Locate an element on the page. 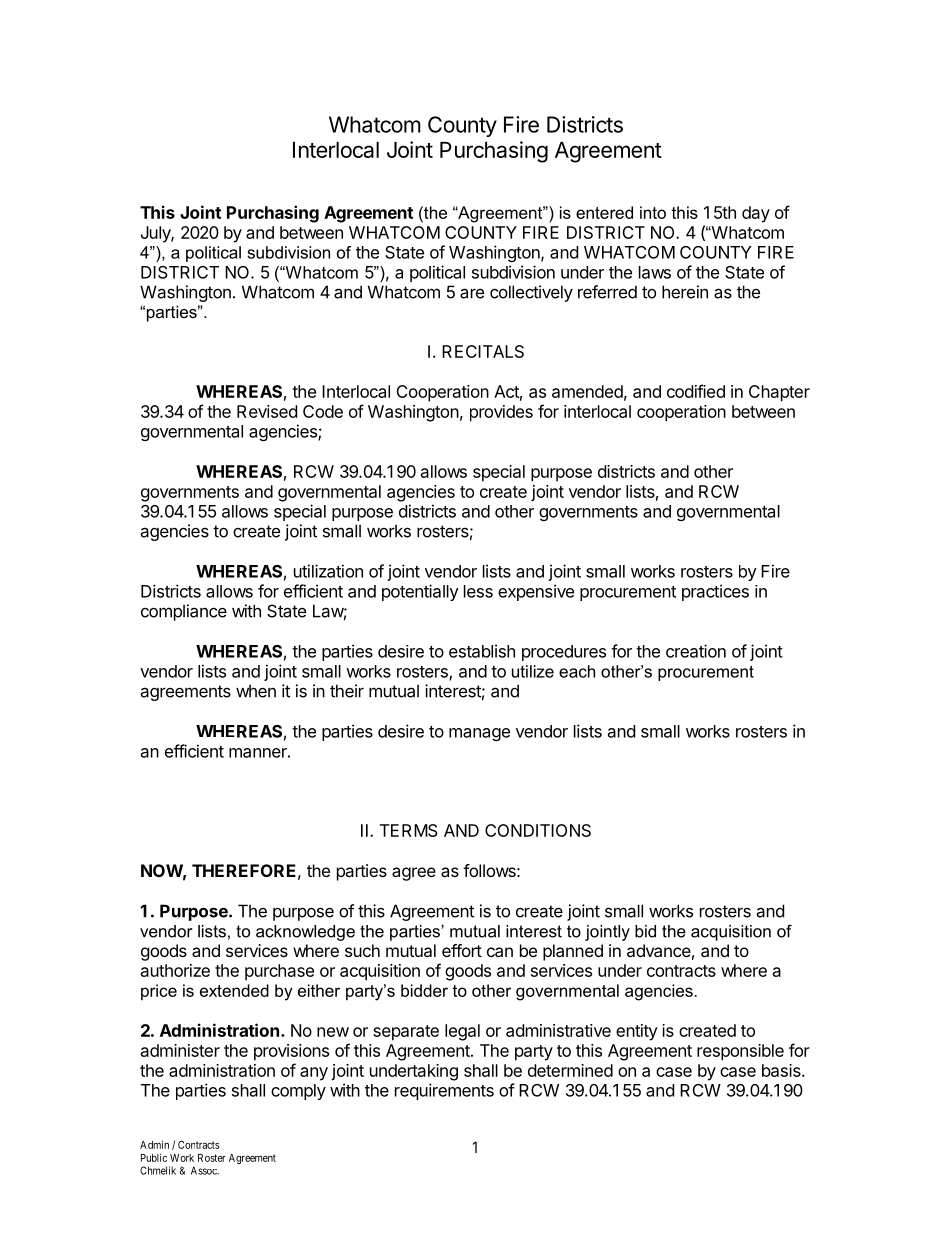 This image has height=1233, width=952. are is located at coordinates (472, 293).
